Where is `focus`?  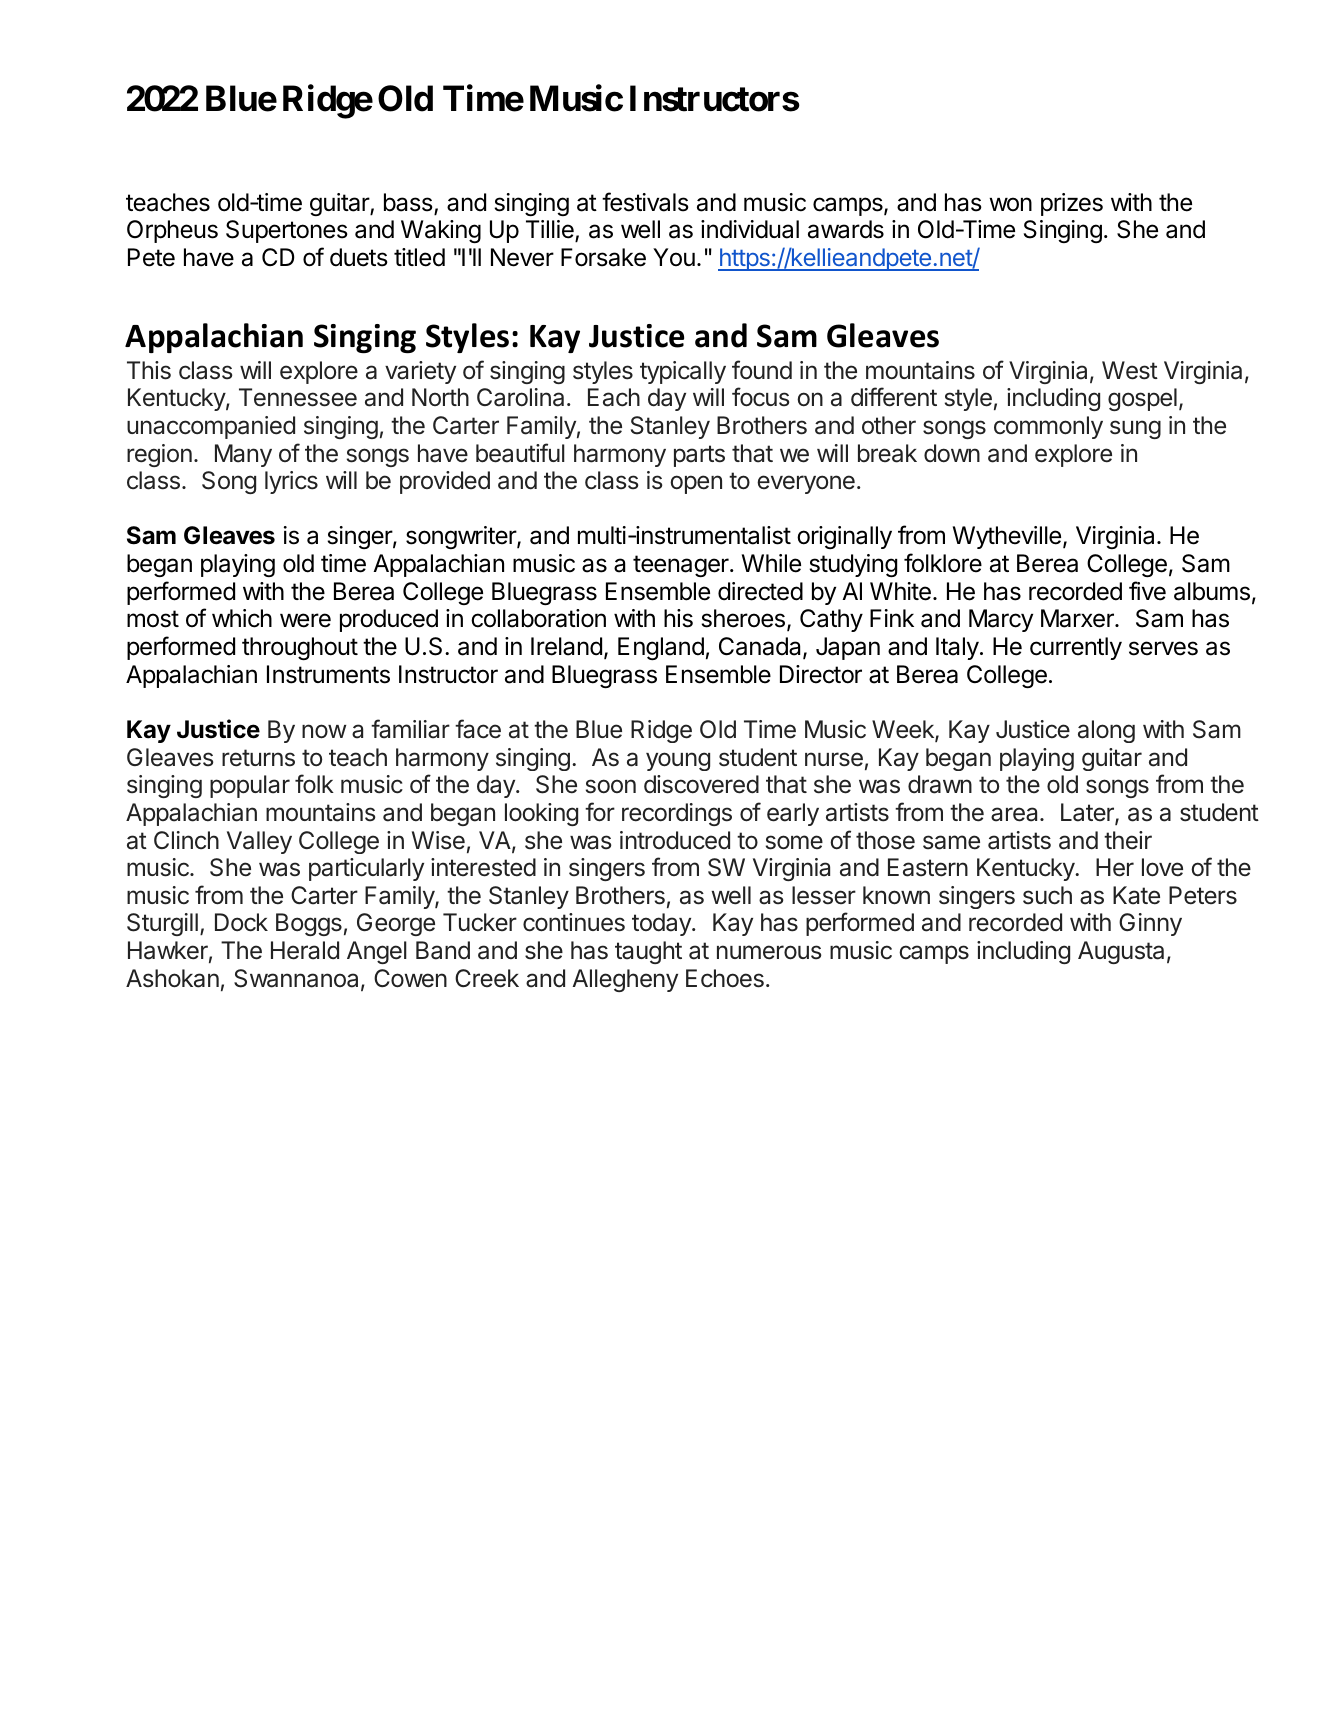 focus is located at coordinates (760, 397).
